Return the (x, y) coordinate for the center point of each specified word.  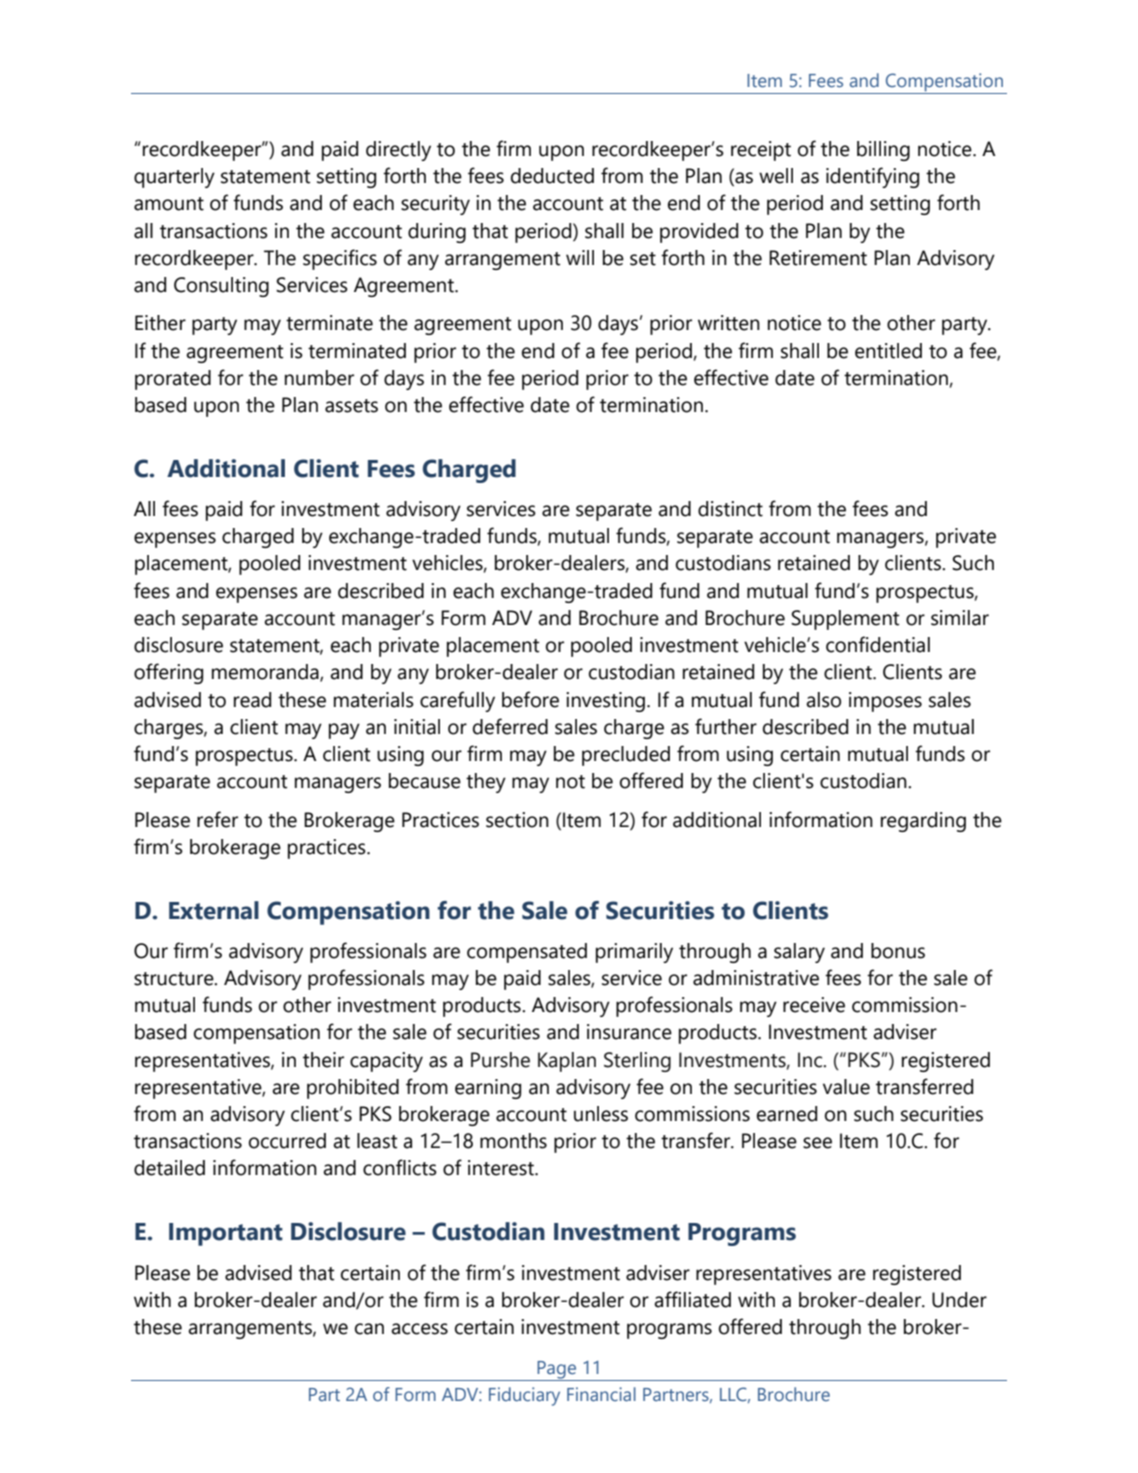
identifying (872, 177)
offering (168, 673)
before (530, 699)
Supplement (845, 620)
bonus (898, 951)
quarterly (174, 178)
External (214, 910)
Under (959, 1300)
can (369, 1329)
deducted (552, 176)
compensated (527, 953)
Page (556, 1371)
